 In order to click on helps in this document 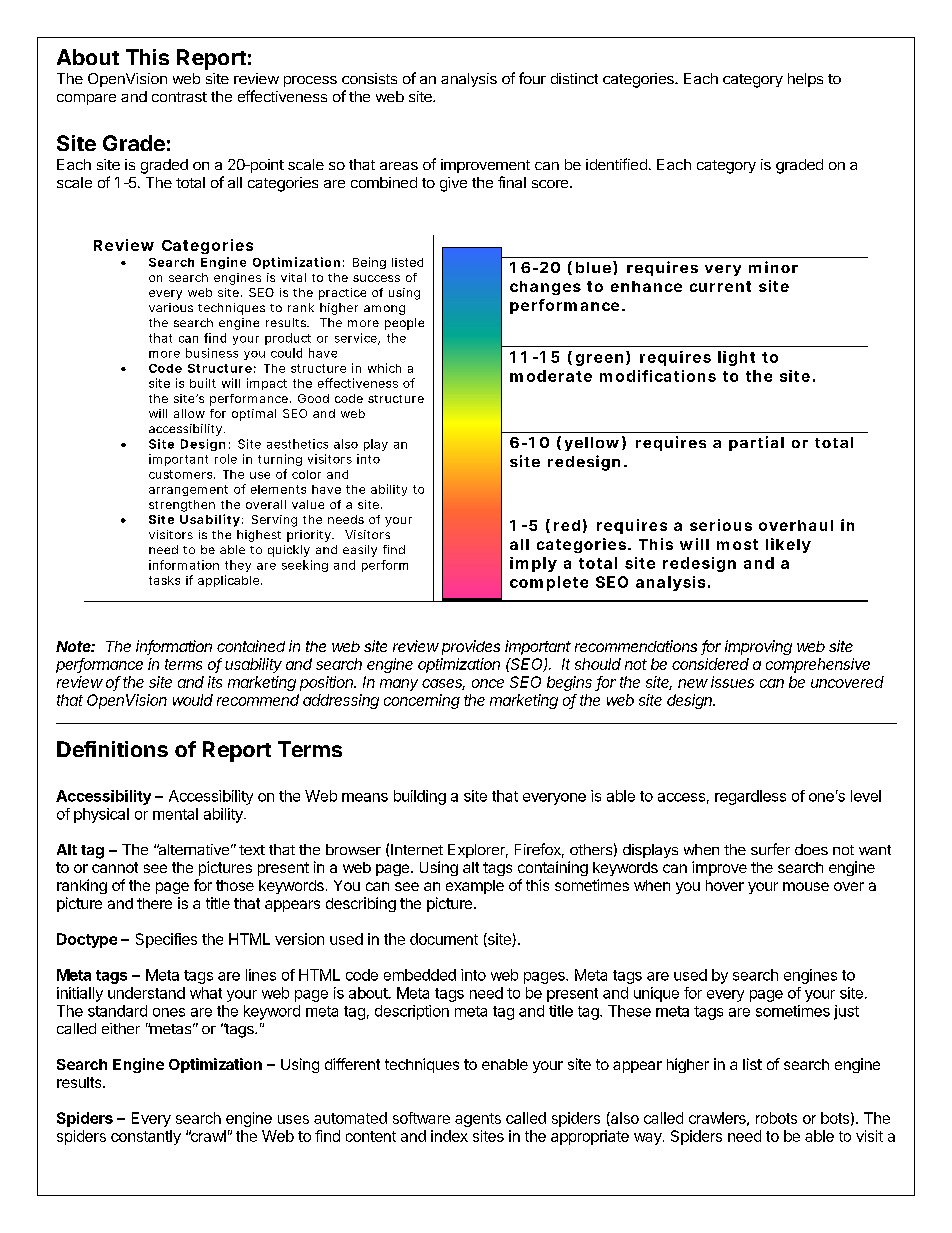, I will do `click(805, 80)`.
